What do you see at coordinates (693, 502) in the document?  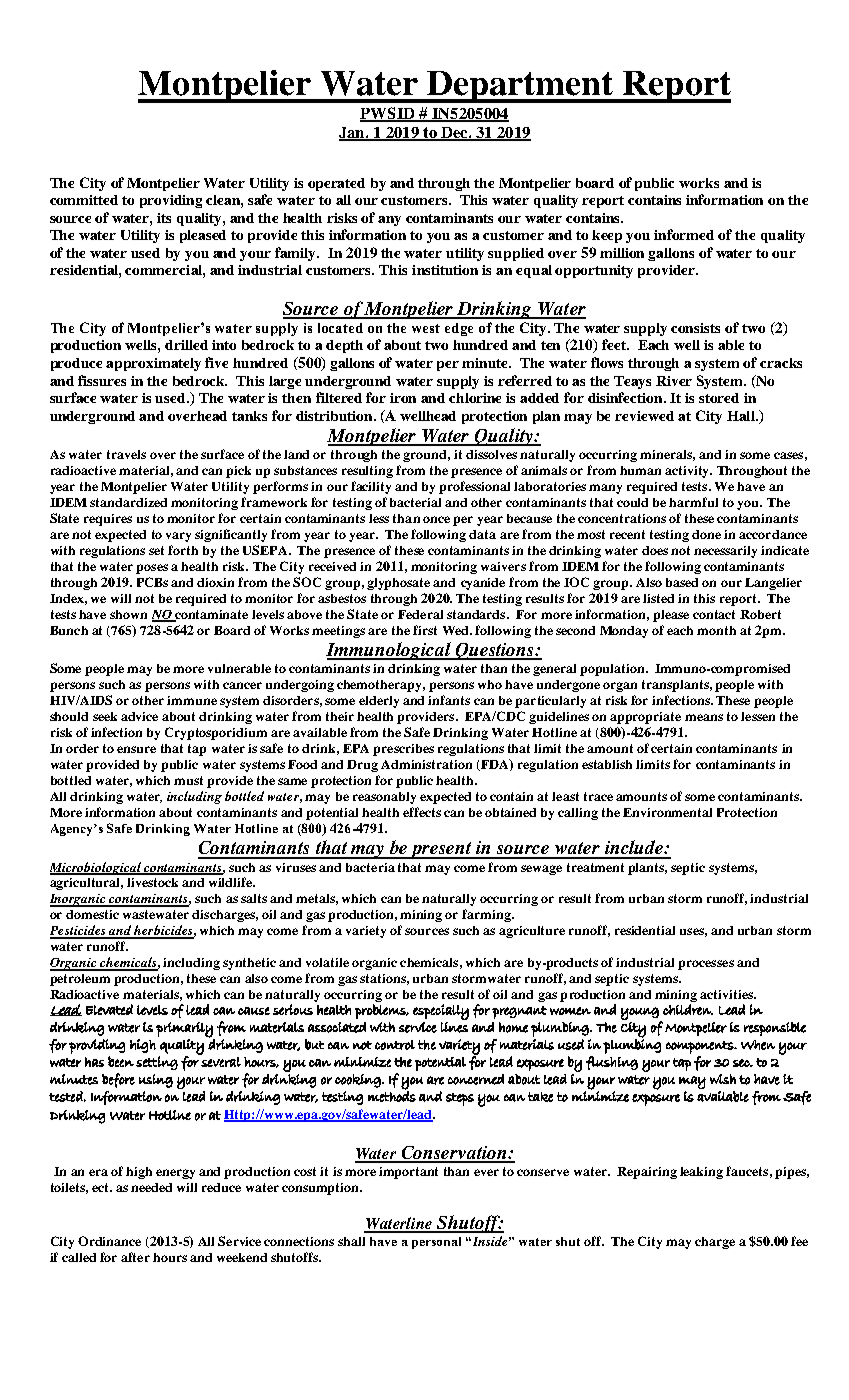 I see `harmful` at bounding box center [693, 502].
